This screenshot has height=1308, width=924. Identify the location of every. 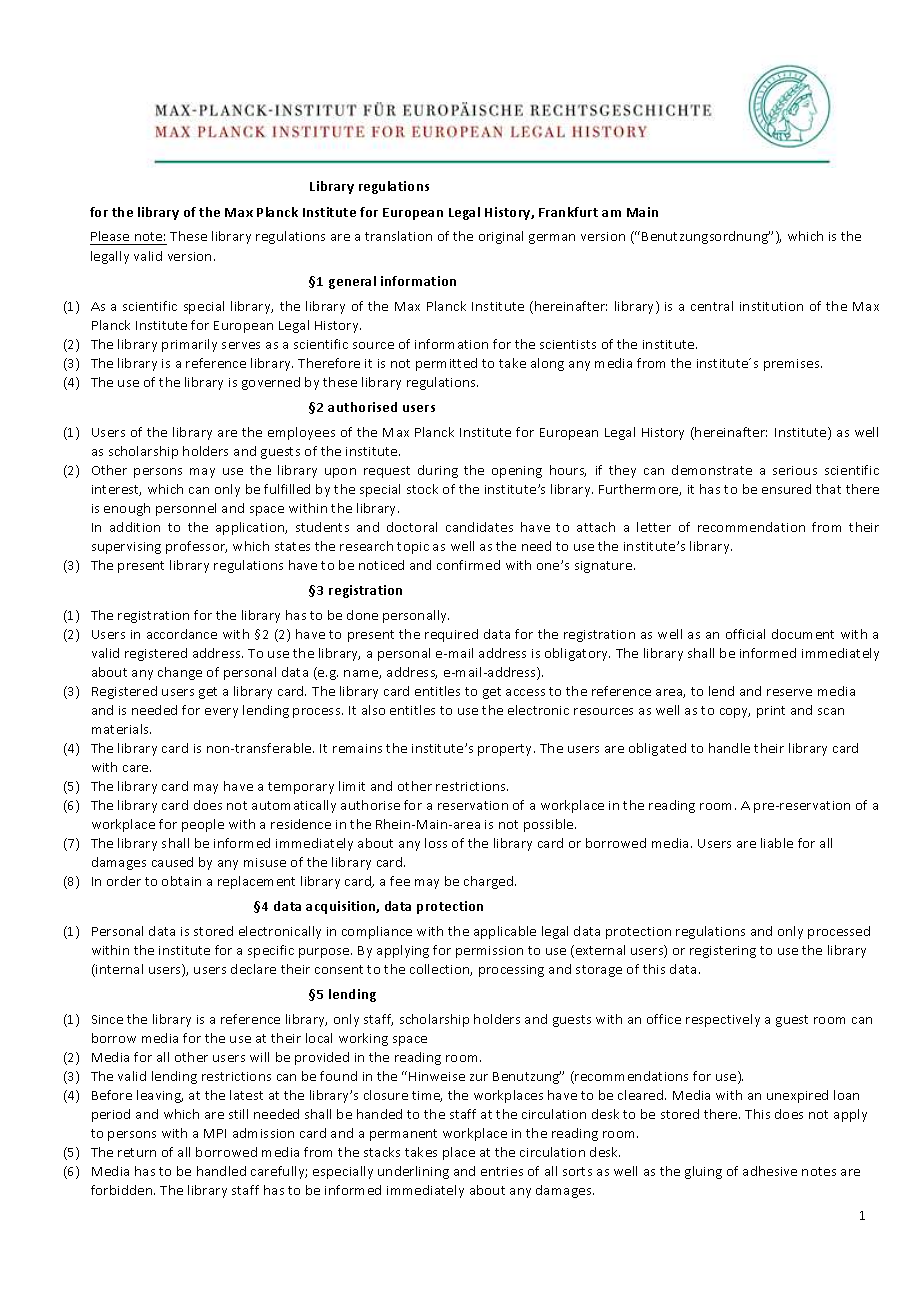
(221, 713).
